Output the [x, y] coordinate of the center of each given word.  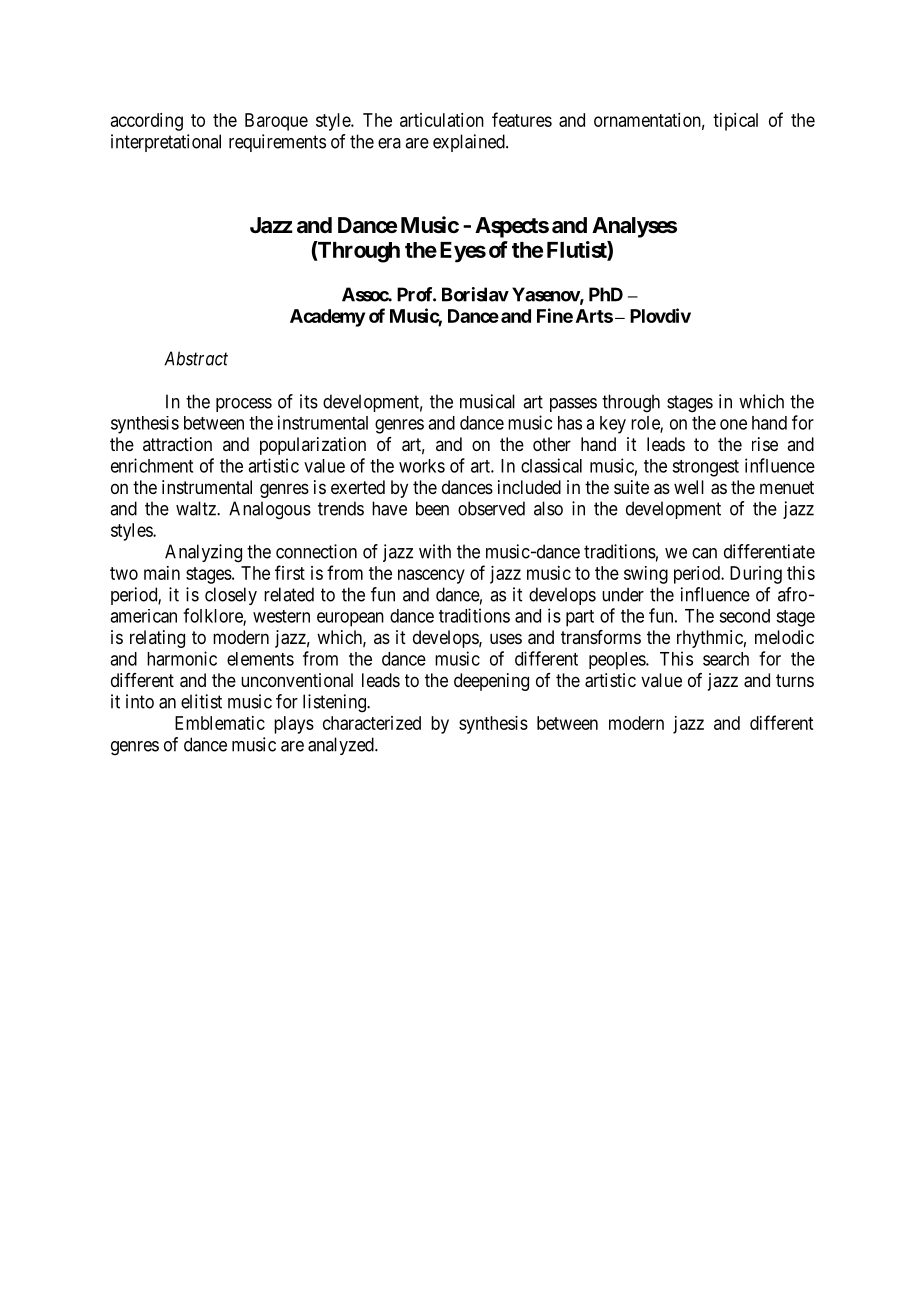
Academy [327, 318]
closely [231, 596]
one [733, 424]
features [522, 119]
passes [573, 405]
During [756, 575]
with [435, 551]
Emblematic [220, 723]
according [147, 122]
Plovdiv [660, 315]
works [422, 466]
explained [470, 143]
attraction [177, 444]
